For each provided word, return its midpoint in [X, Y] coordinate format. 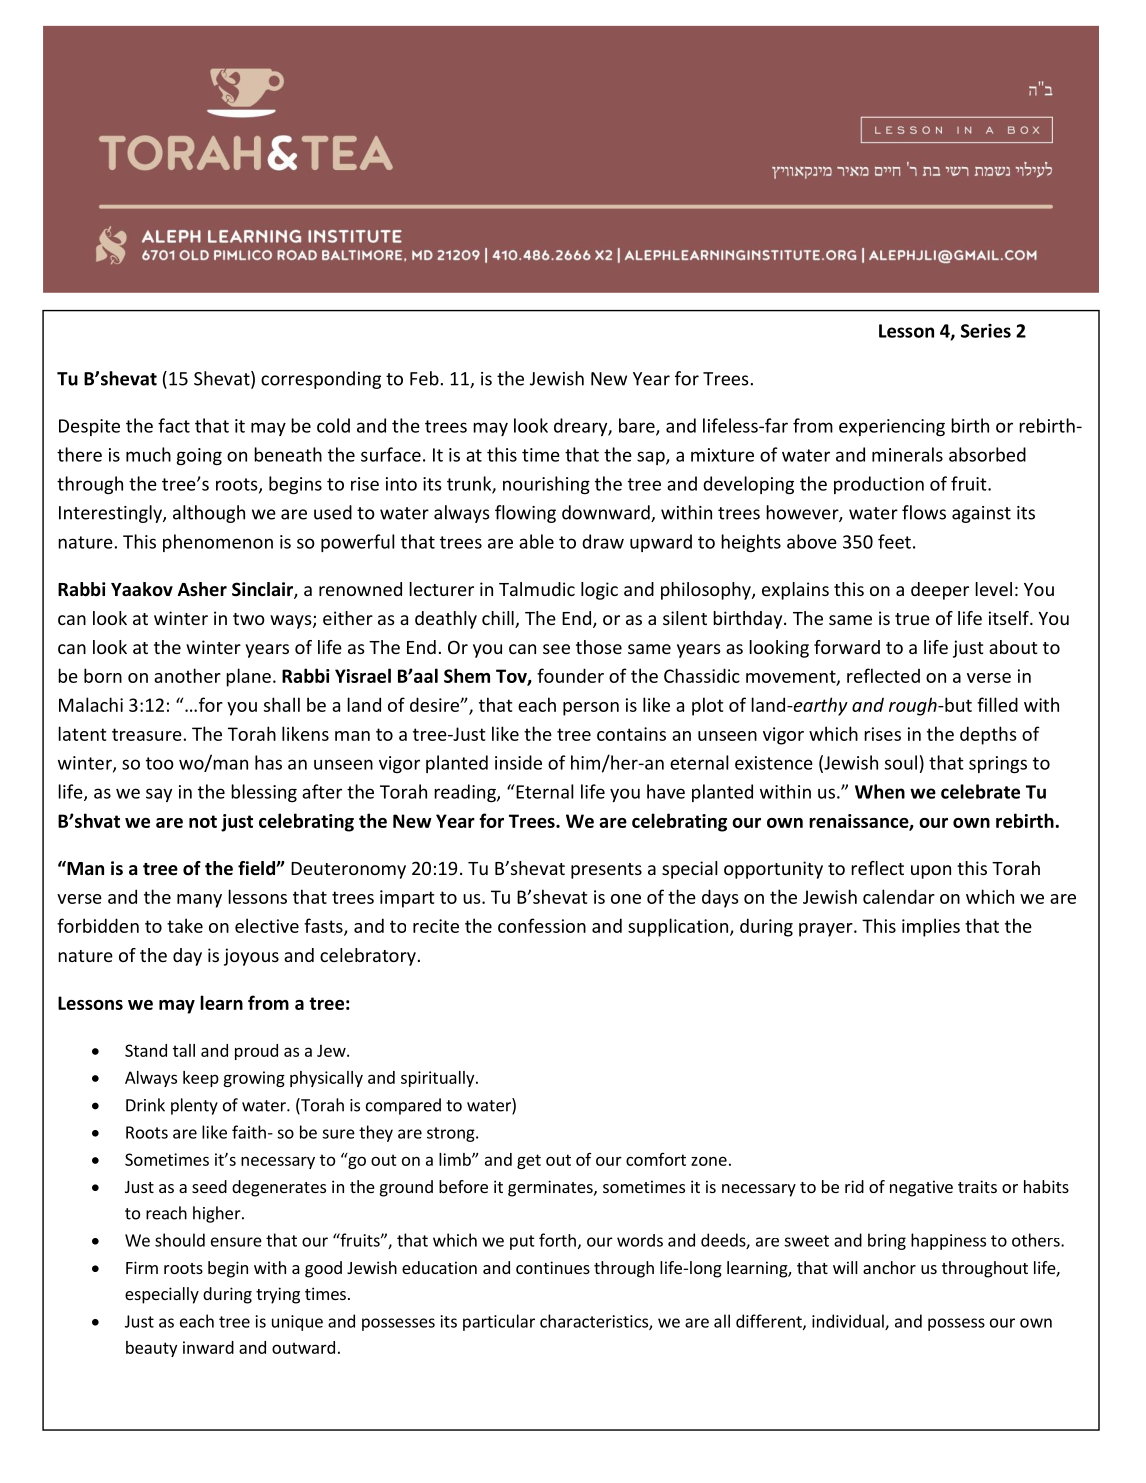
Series [986, 331]
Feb [424, 378]
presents [606, 871]
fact [174, 425]
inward [208, 1347]
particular [499, 1322]
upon [931, 872]
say [159, 795]
